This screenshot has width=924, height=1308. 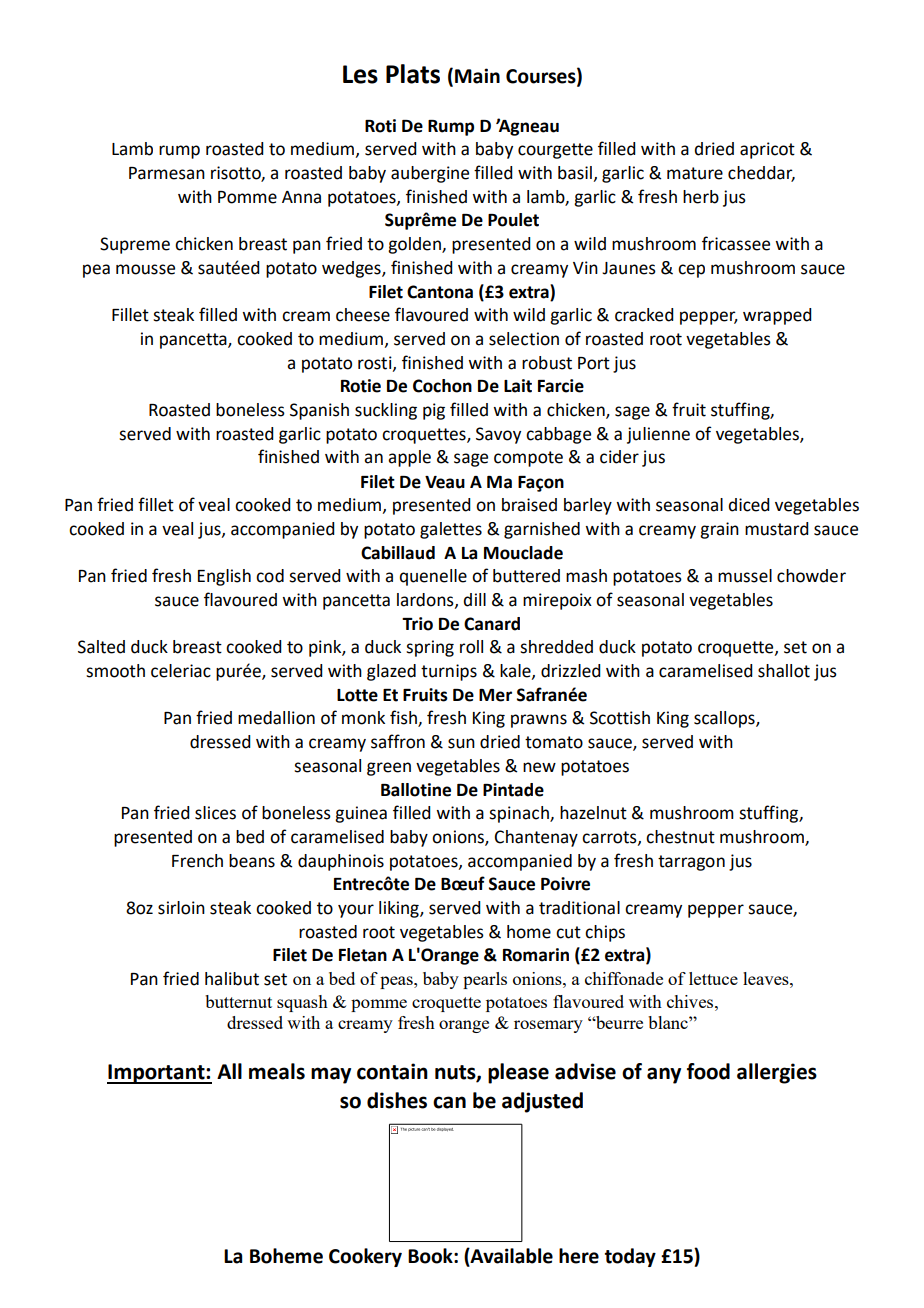 I want to click on Parmesan, so click(x=167, y=173).
